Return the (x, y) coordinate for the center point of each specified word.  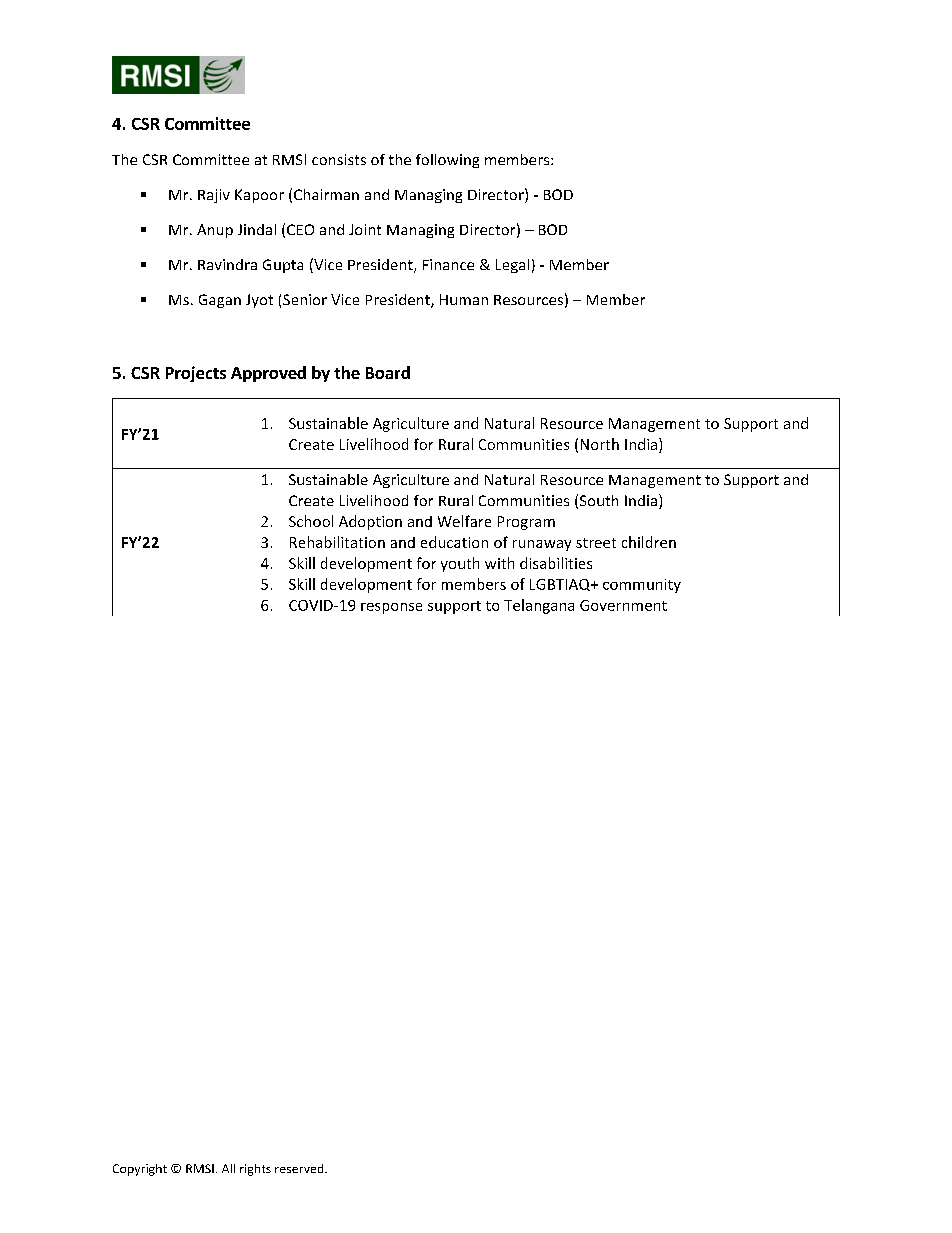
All (228, 1168)
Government (623, 605)
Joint (365, 229)
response (391, 608)
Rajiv (214, 196)
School (311, 521)
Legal (512, 266)
